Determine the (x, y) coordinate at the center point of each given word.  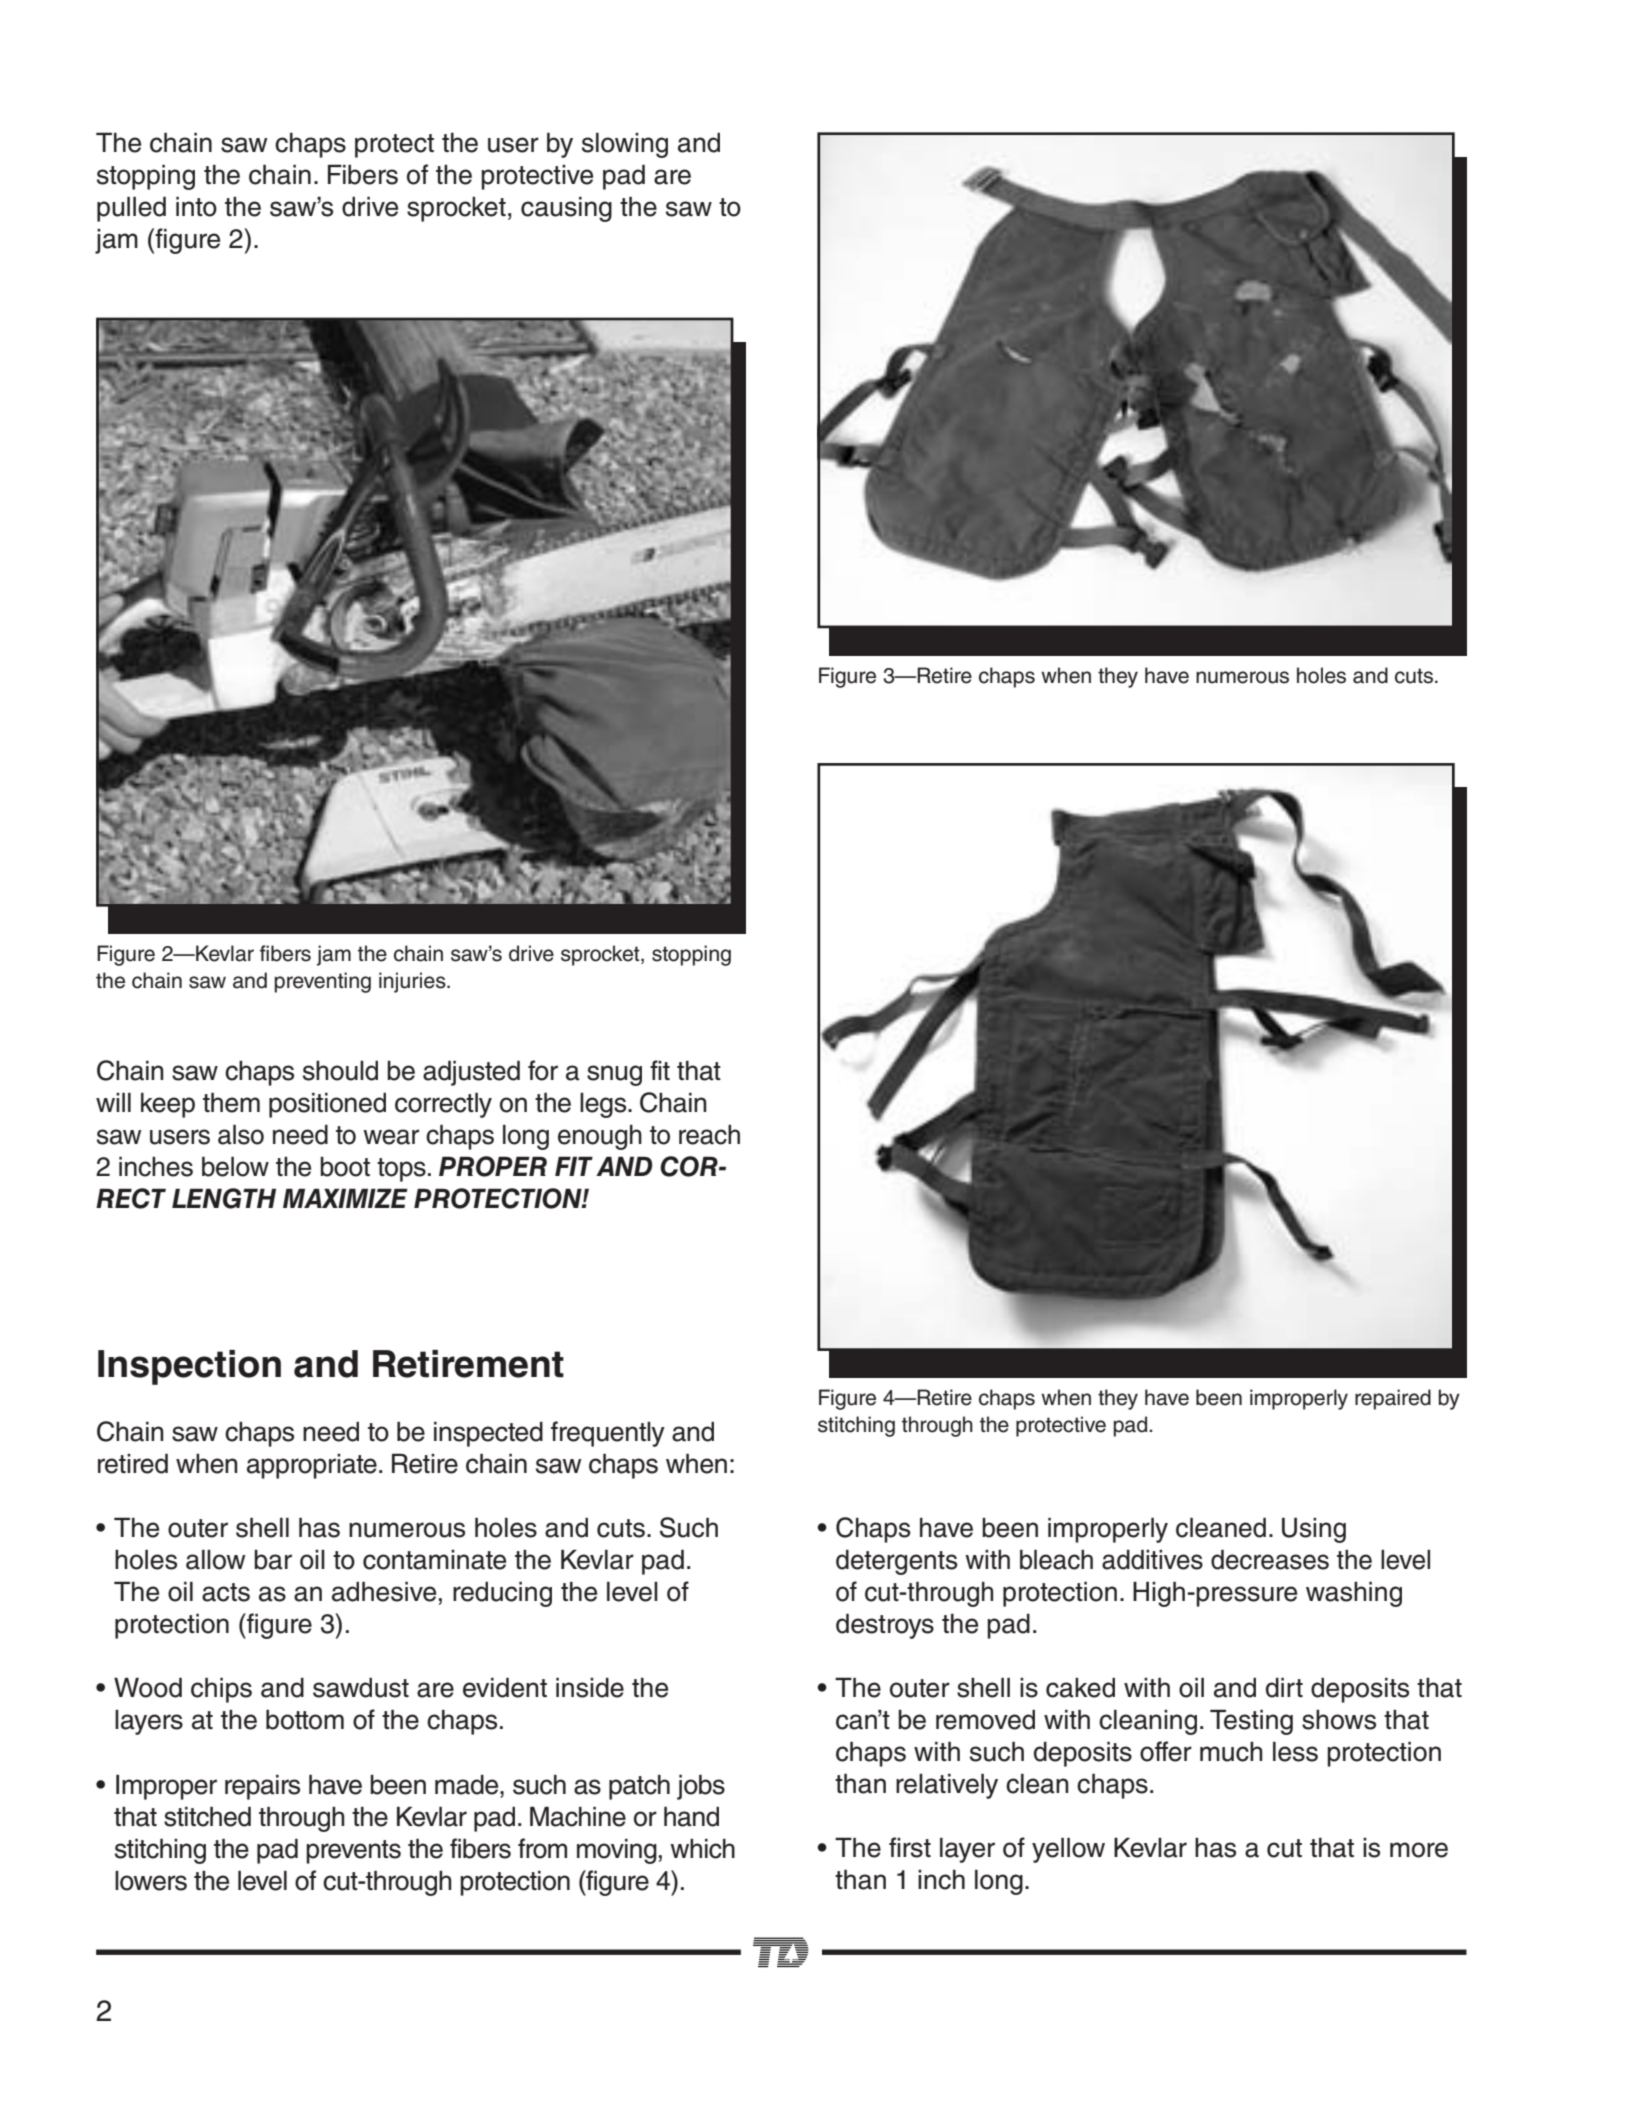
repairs (262, 1787)
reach (709, 1135)
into (196, 207)
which (702, 1849)
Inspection (189, 1367)
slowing (625, 145)
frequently (608, 1434)
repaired (1393, 1399)
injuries (413, 982)
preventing (322, 982)
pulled (131, 209)
